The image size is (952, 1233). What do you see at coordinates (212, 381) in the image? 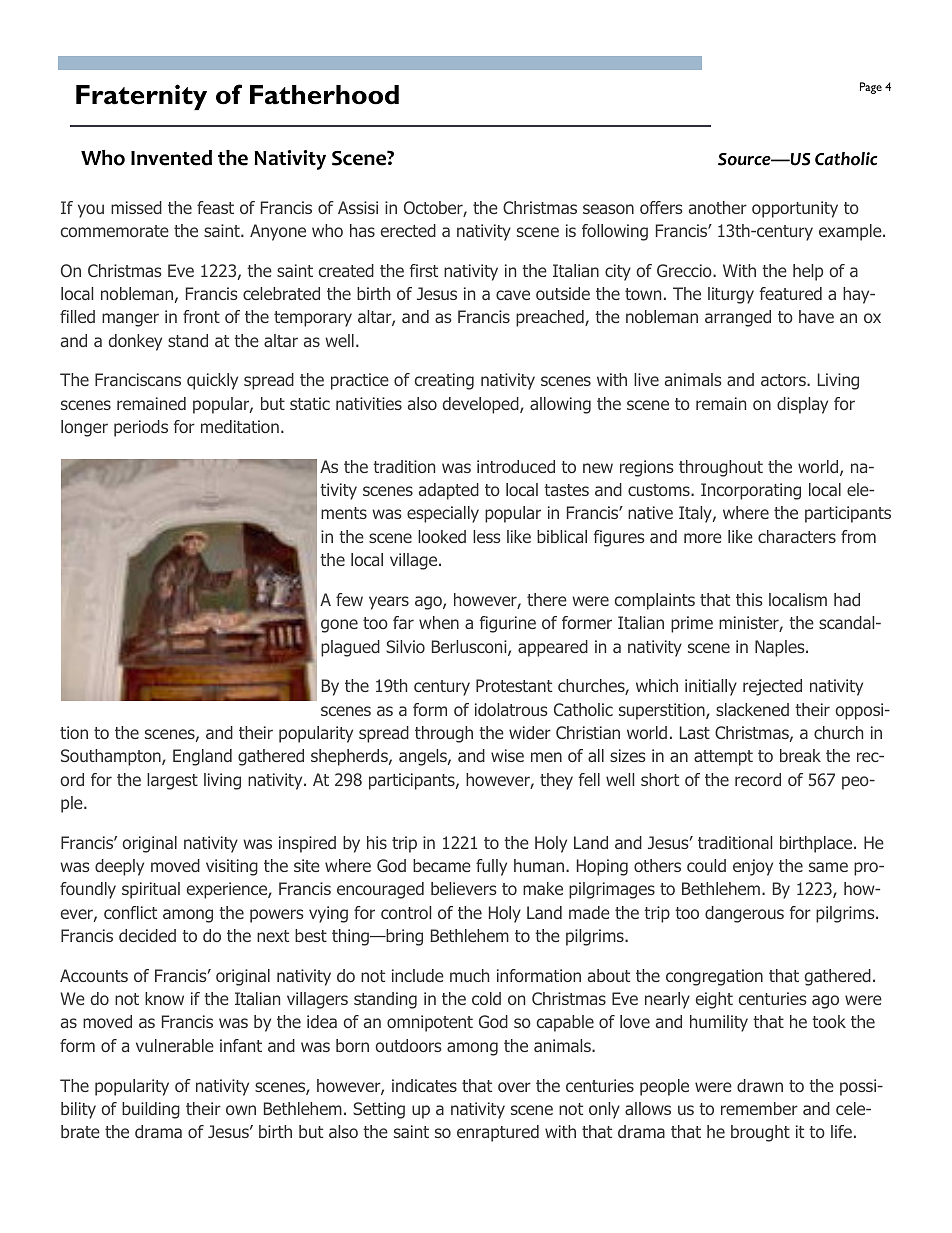
I see `quickly` at bounding box center [212, 381].
